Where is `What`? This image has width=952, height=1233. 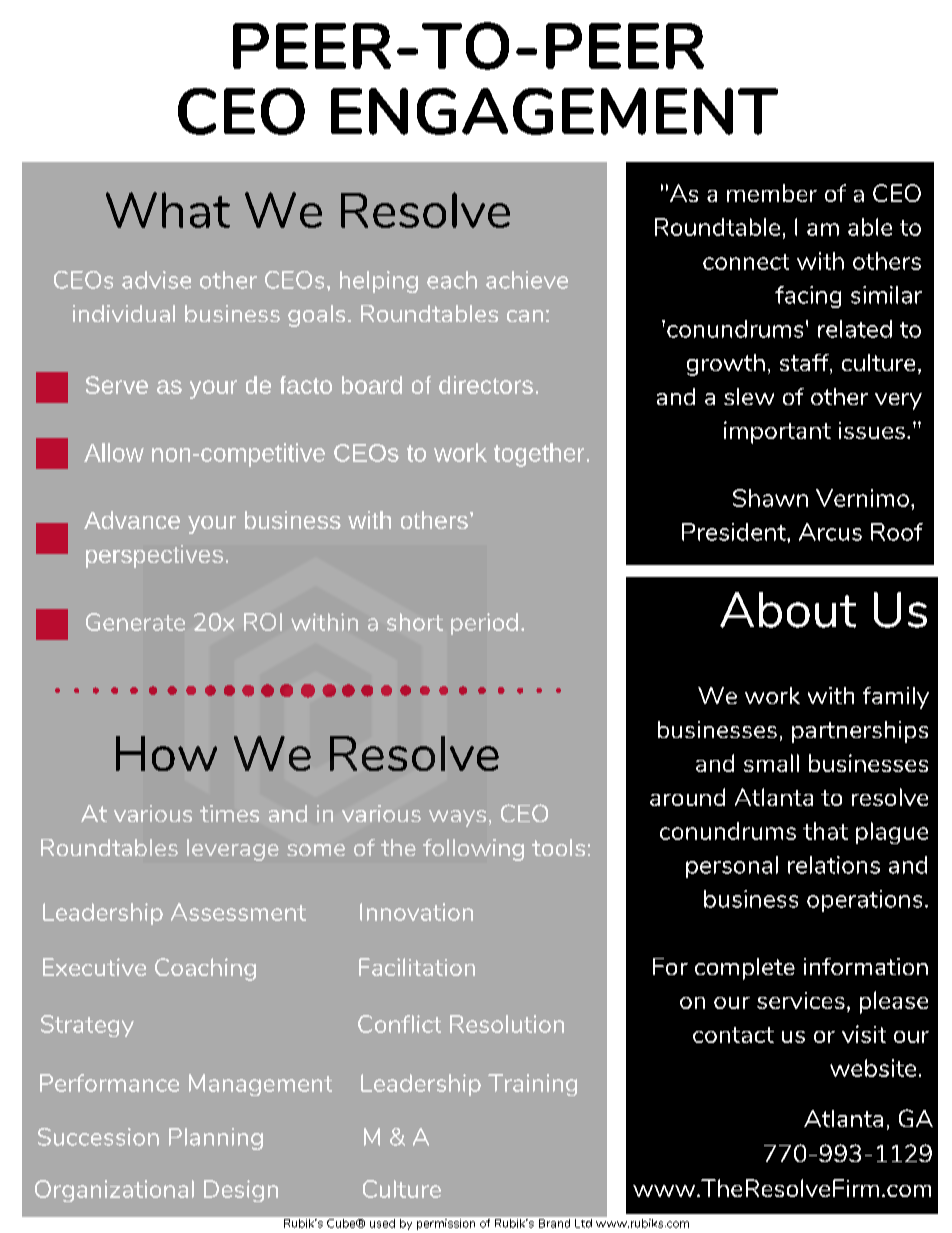
What is located at coordinates (168, 210).
